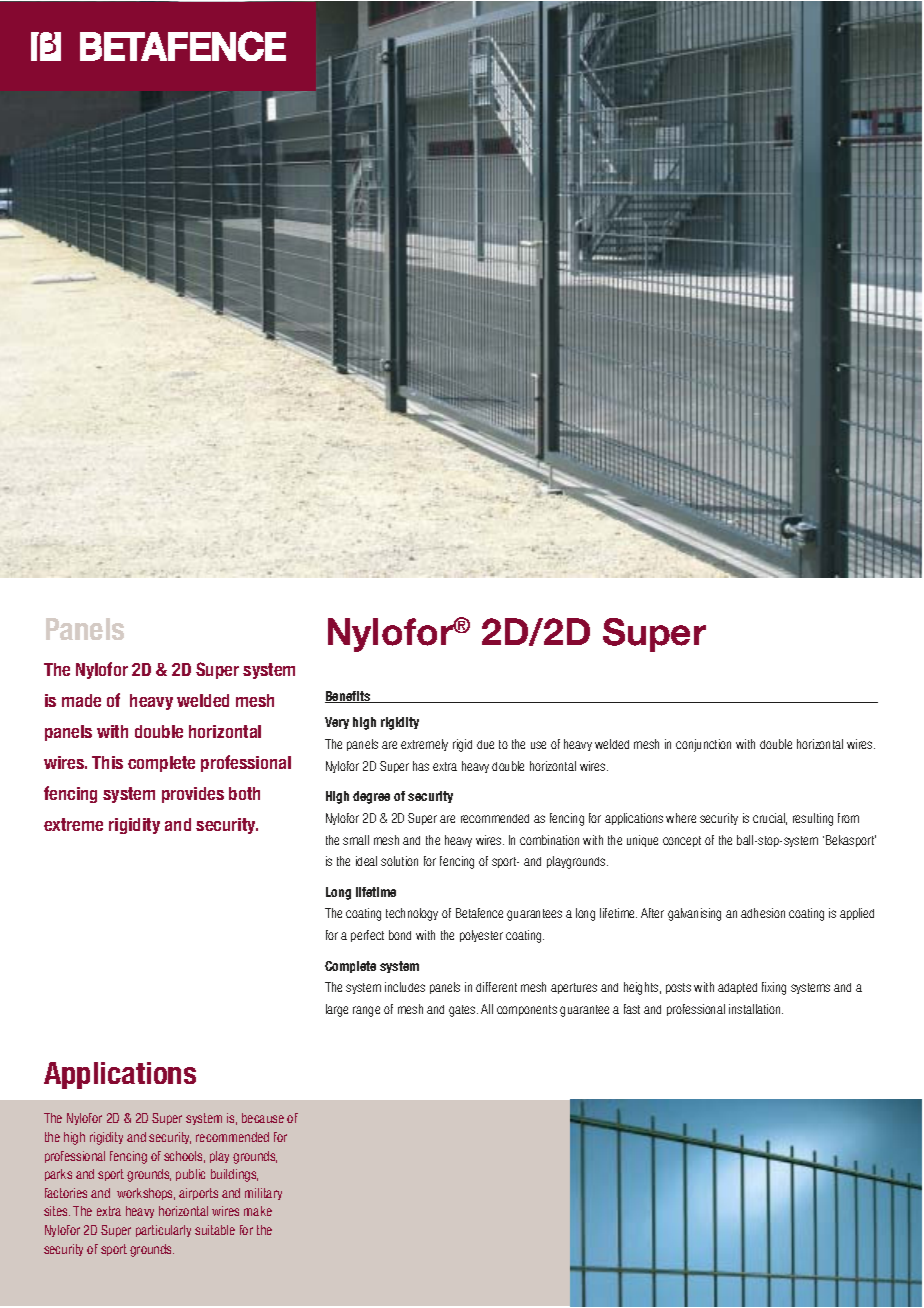 The width and height of the image is (924, 1308). Describe the element at coordinates (485, 744) in the image. I see `due` at that location.
